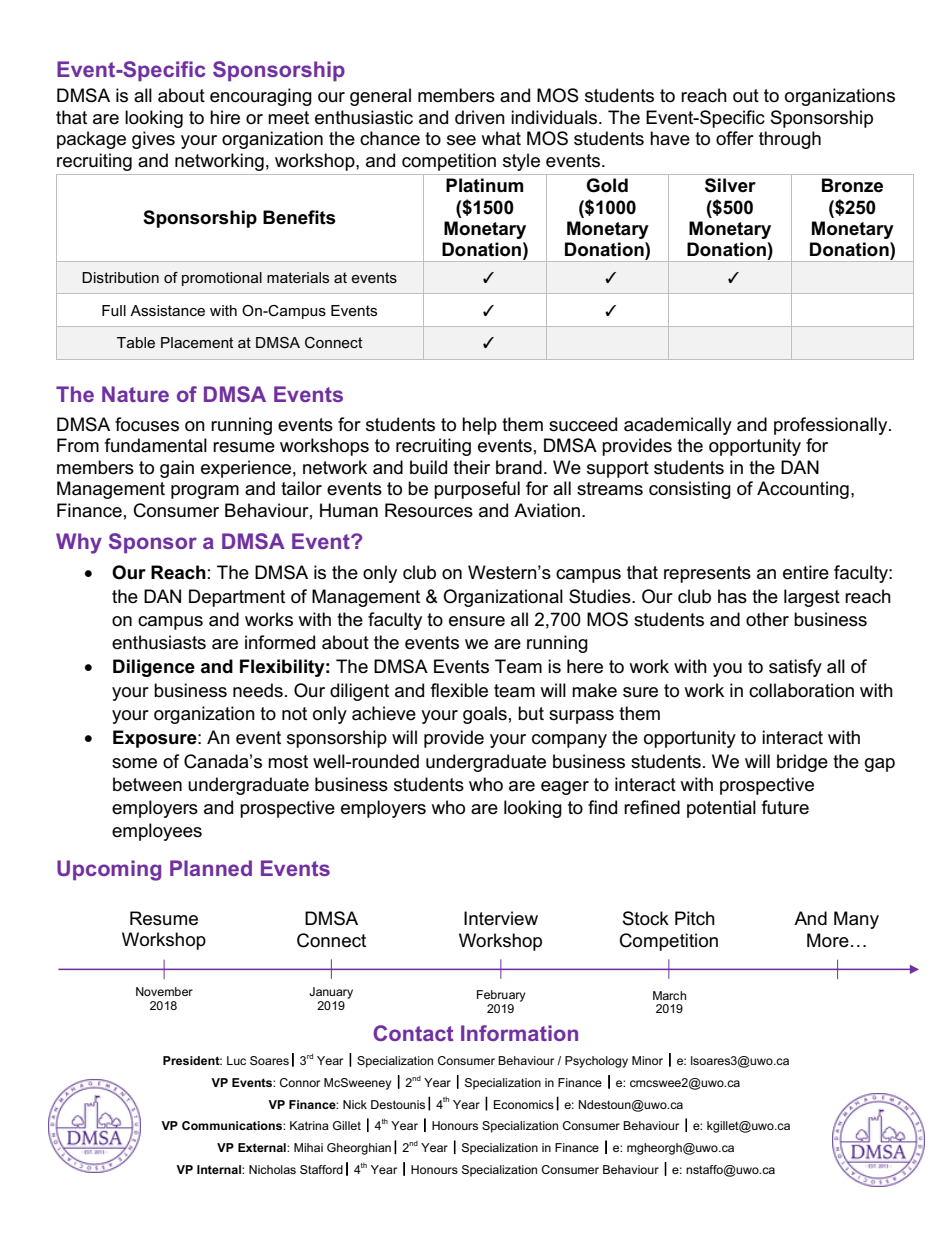 The image size is (952, 1233). Describe the element at coordinates (647, 1060) in the page. I see `Minor` at that location.
